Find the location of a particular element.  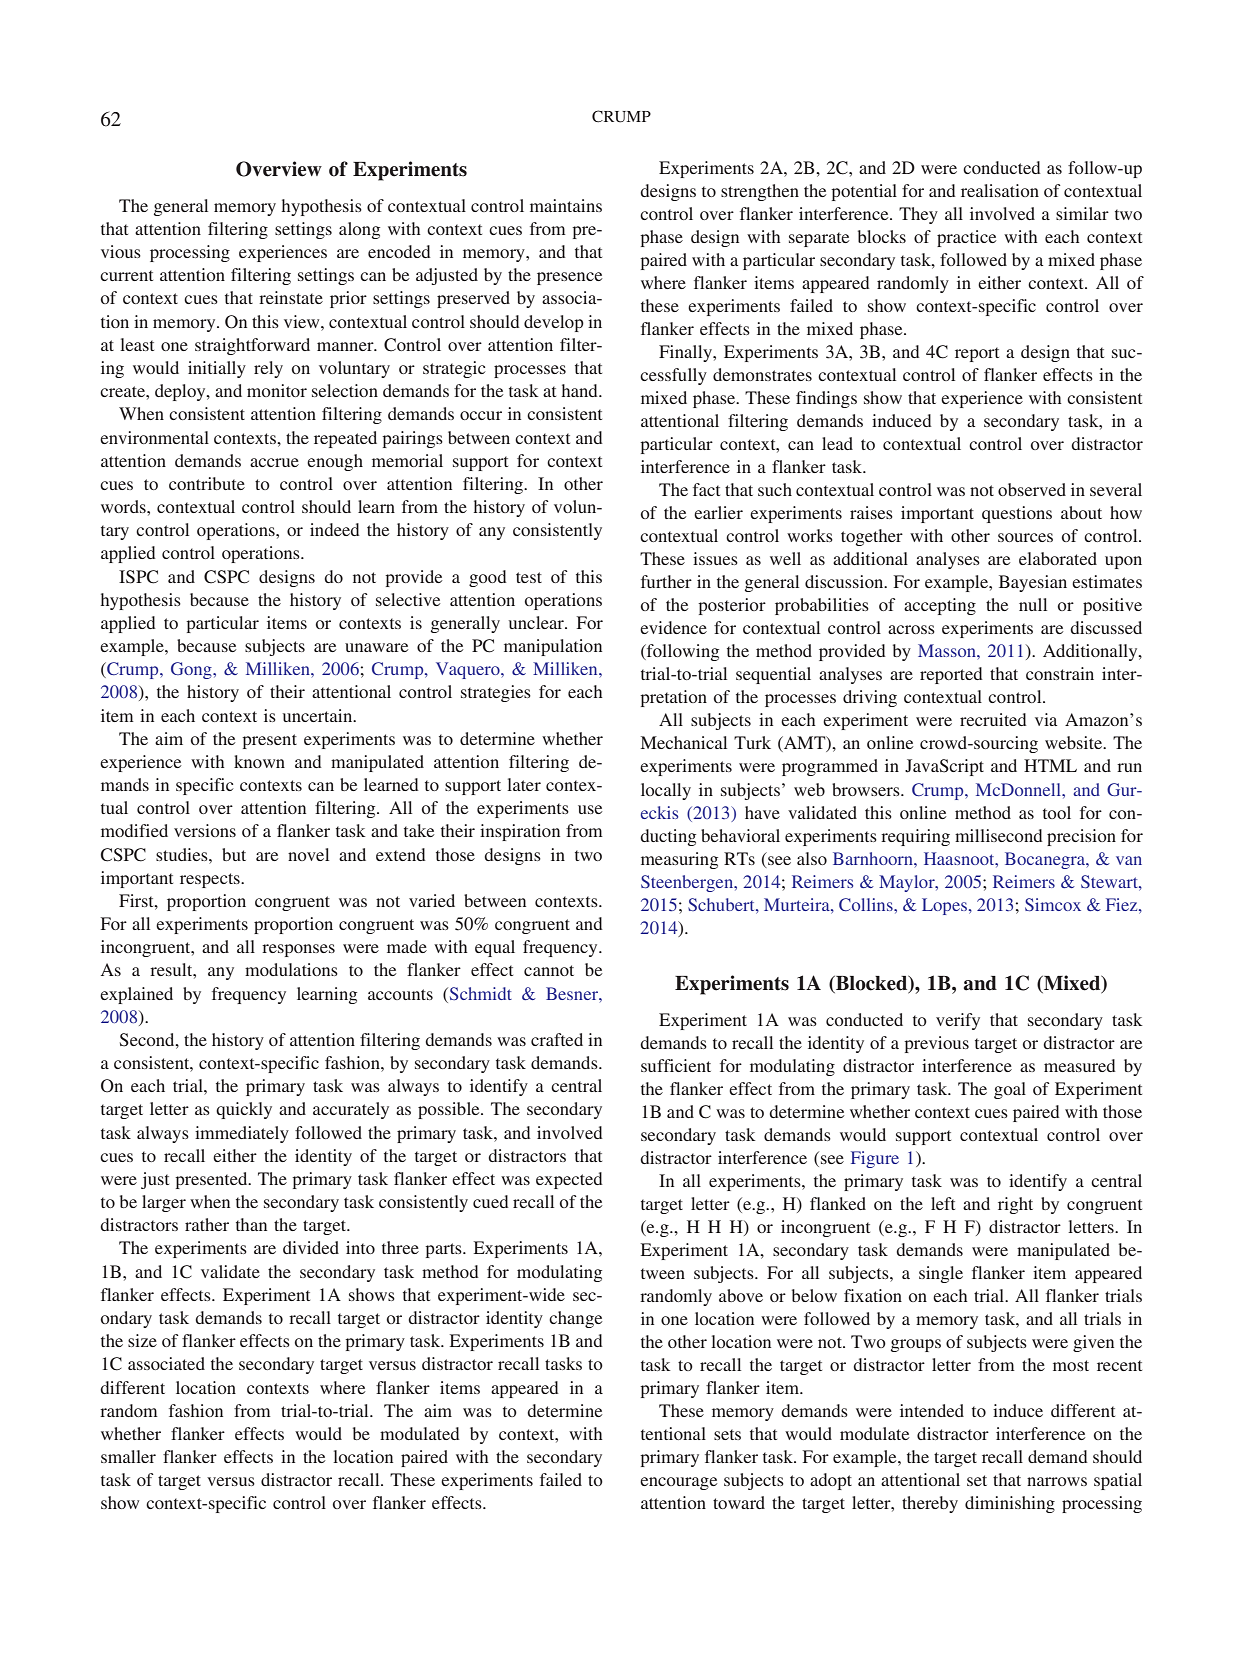

maintains is located at coordinates (566, 205).
